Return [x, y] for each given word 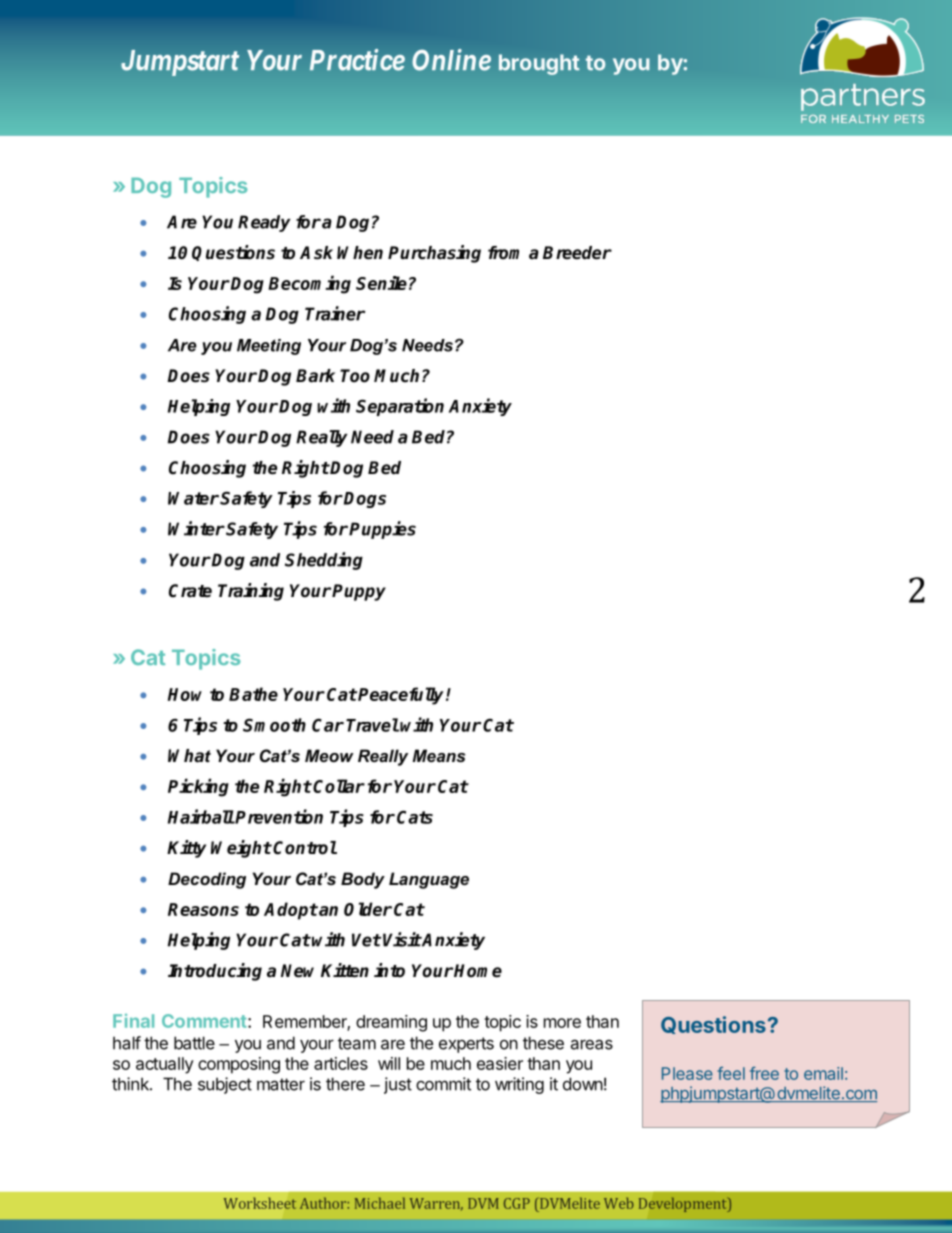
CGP [517, 1203]
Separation [400, 407]
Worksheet [260, 1203]
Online [451, 60]
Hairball [201, 816]
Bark [315, 376]
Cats [415, 817]
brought [539, 64]
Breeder [577, 253]
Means [438, 755]
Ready [264, 223]
